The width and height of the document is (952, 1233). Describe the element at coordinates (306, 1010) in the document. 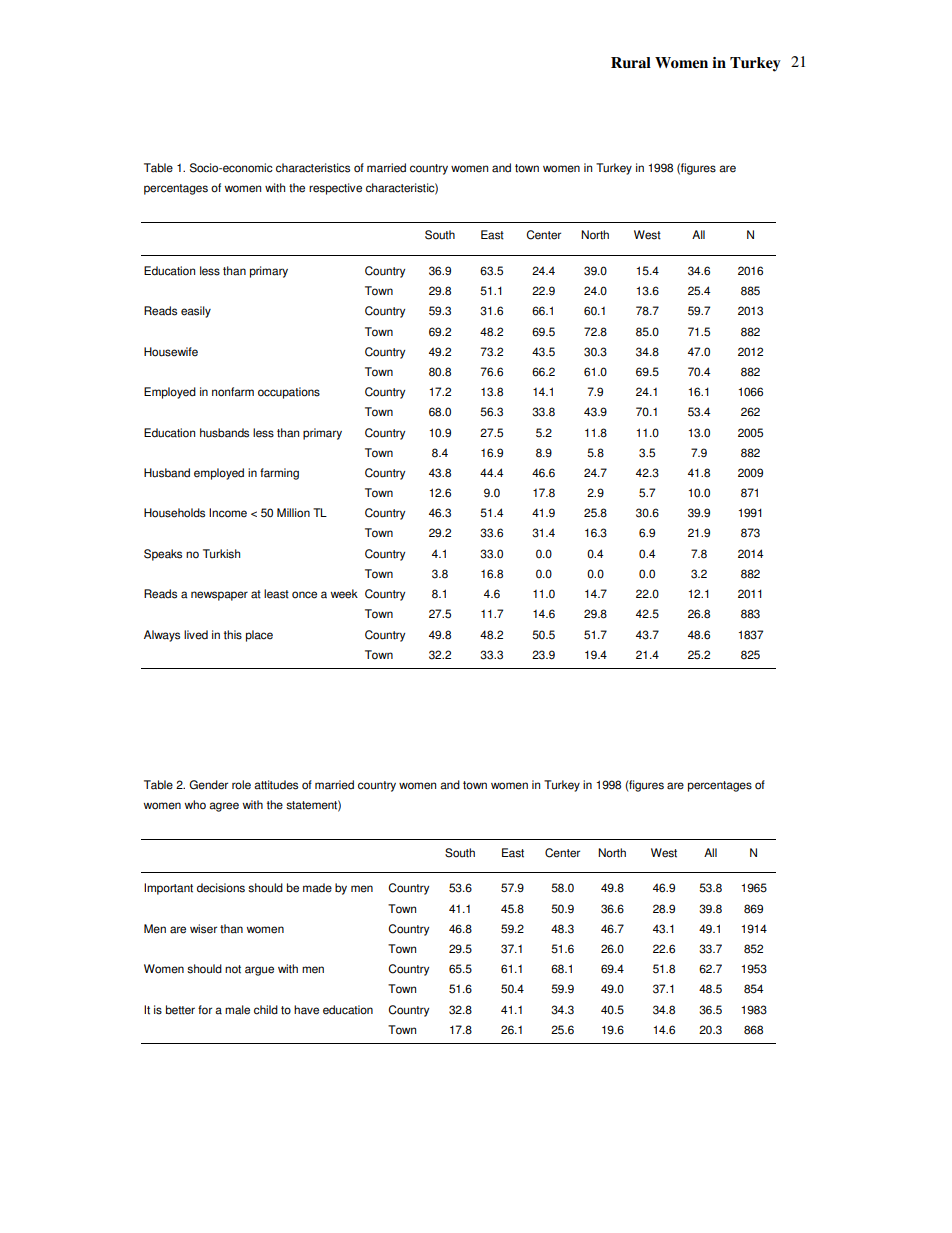

I see `have` at that location.
